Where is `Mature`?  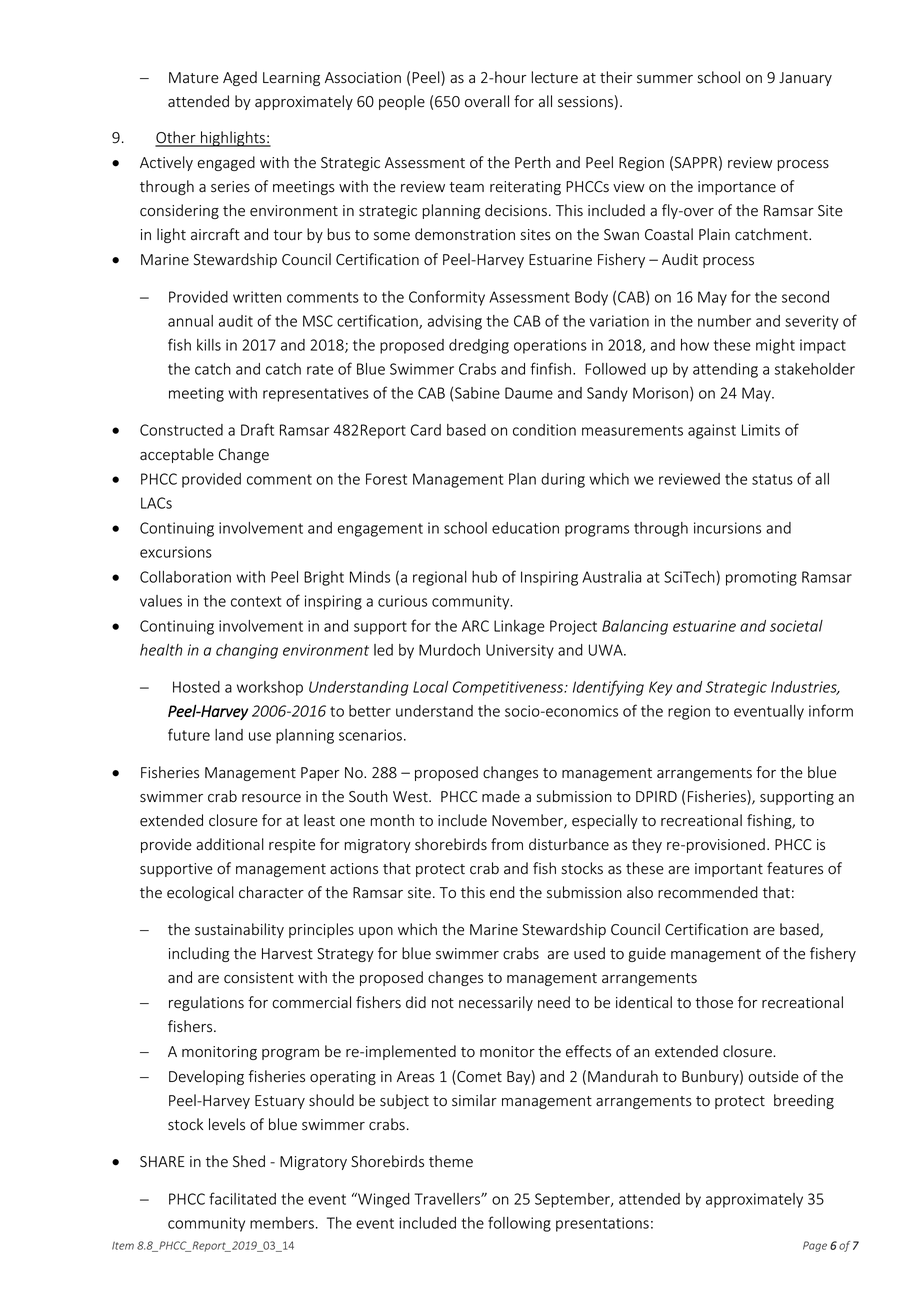 Mature is located at coordinates (194, 78).
